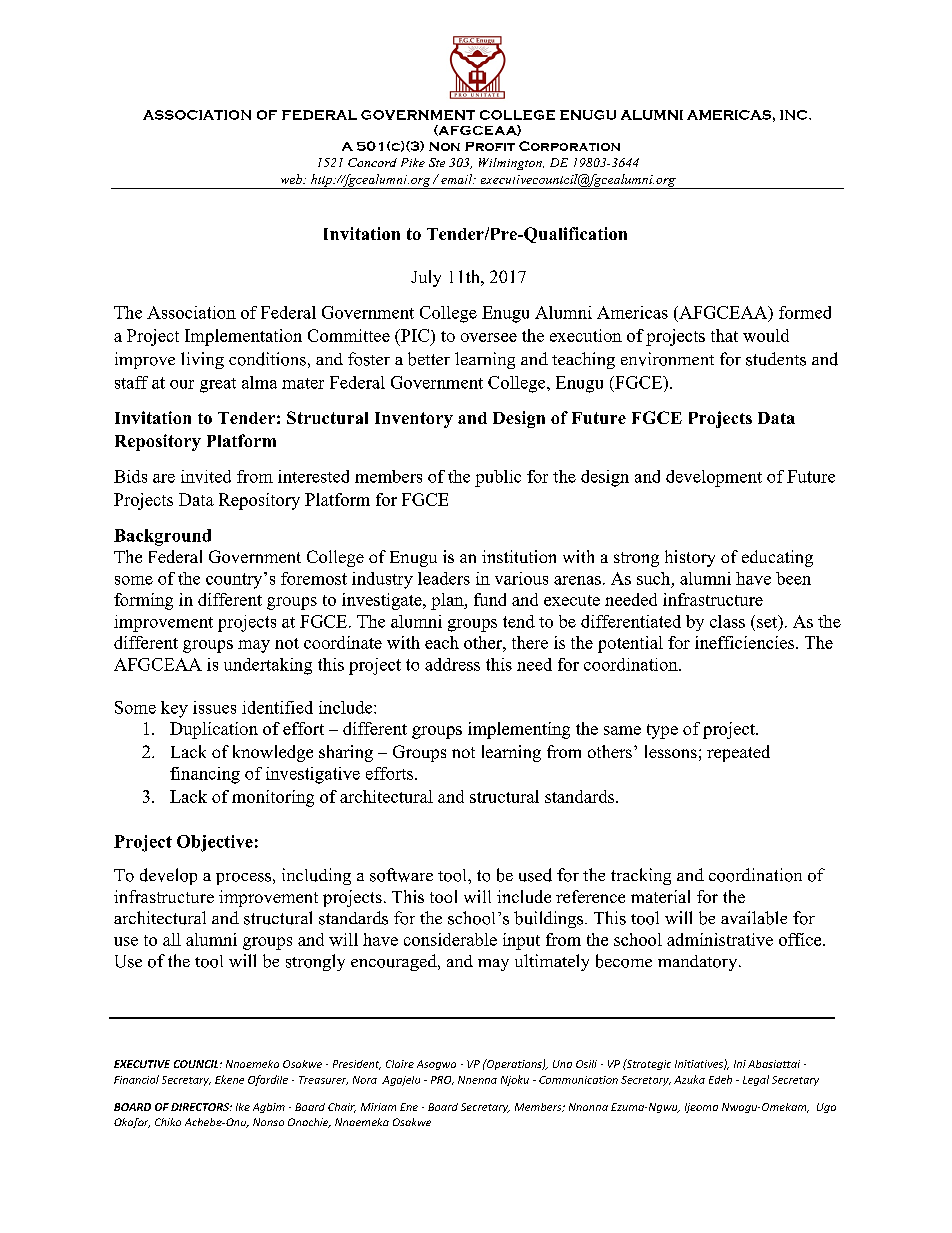 This page has width=952, height=1233. What do you see at coordinates (720, 939) in the page?
I see `administrative` at bounding box center [720, 939].
